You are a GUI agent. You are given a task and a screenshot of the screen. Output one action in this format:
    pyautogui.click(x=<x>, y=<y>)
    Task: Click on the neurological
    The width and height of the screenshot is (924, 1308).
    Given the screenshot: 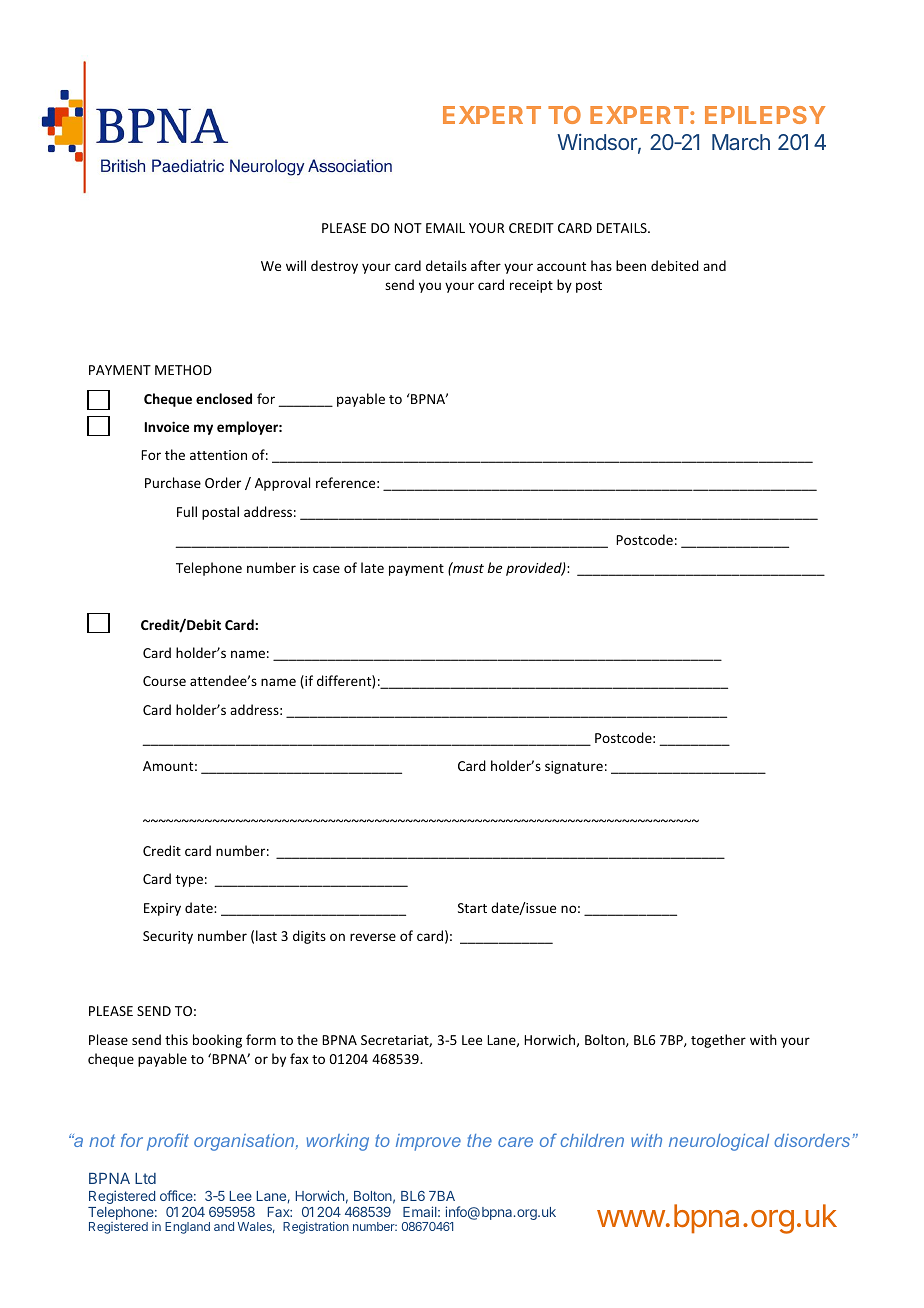 What is the action you would take?
    pyautogui.click(x=719, y=1142)
